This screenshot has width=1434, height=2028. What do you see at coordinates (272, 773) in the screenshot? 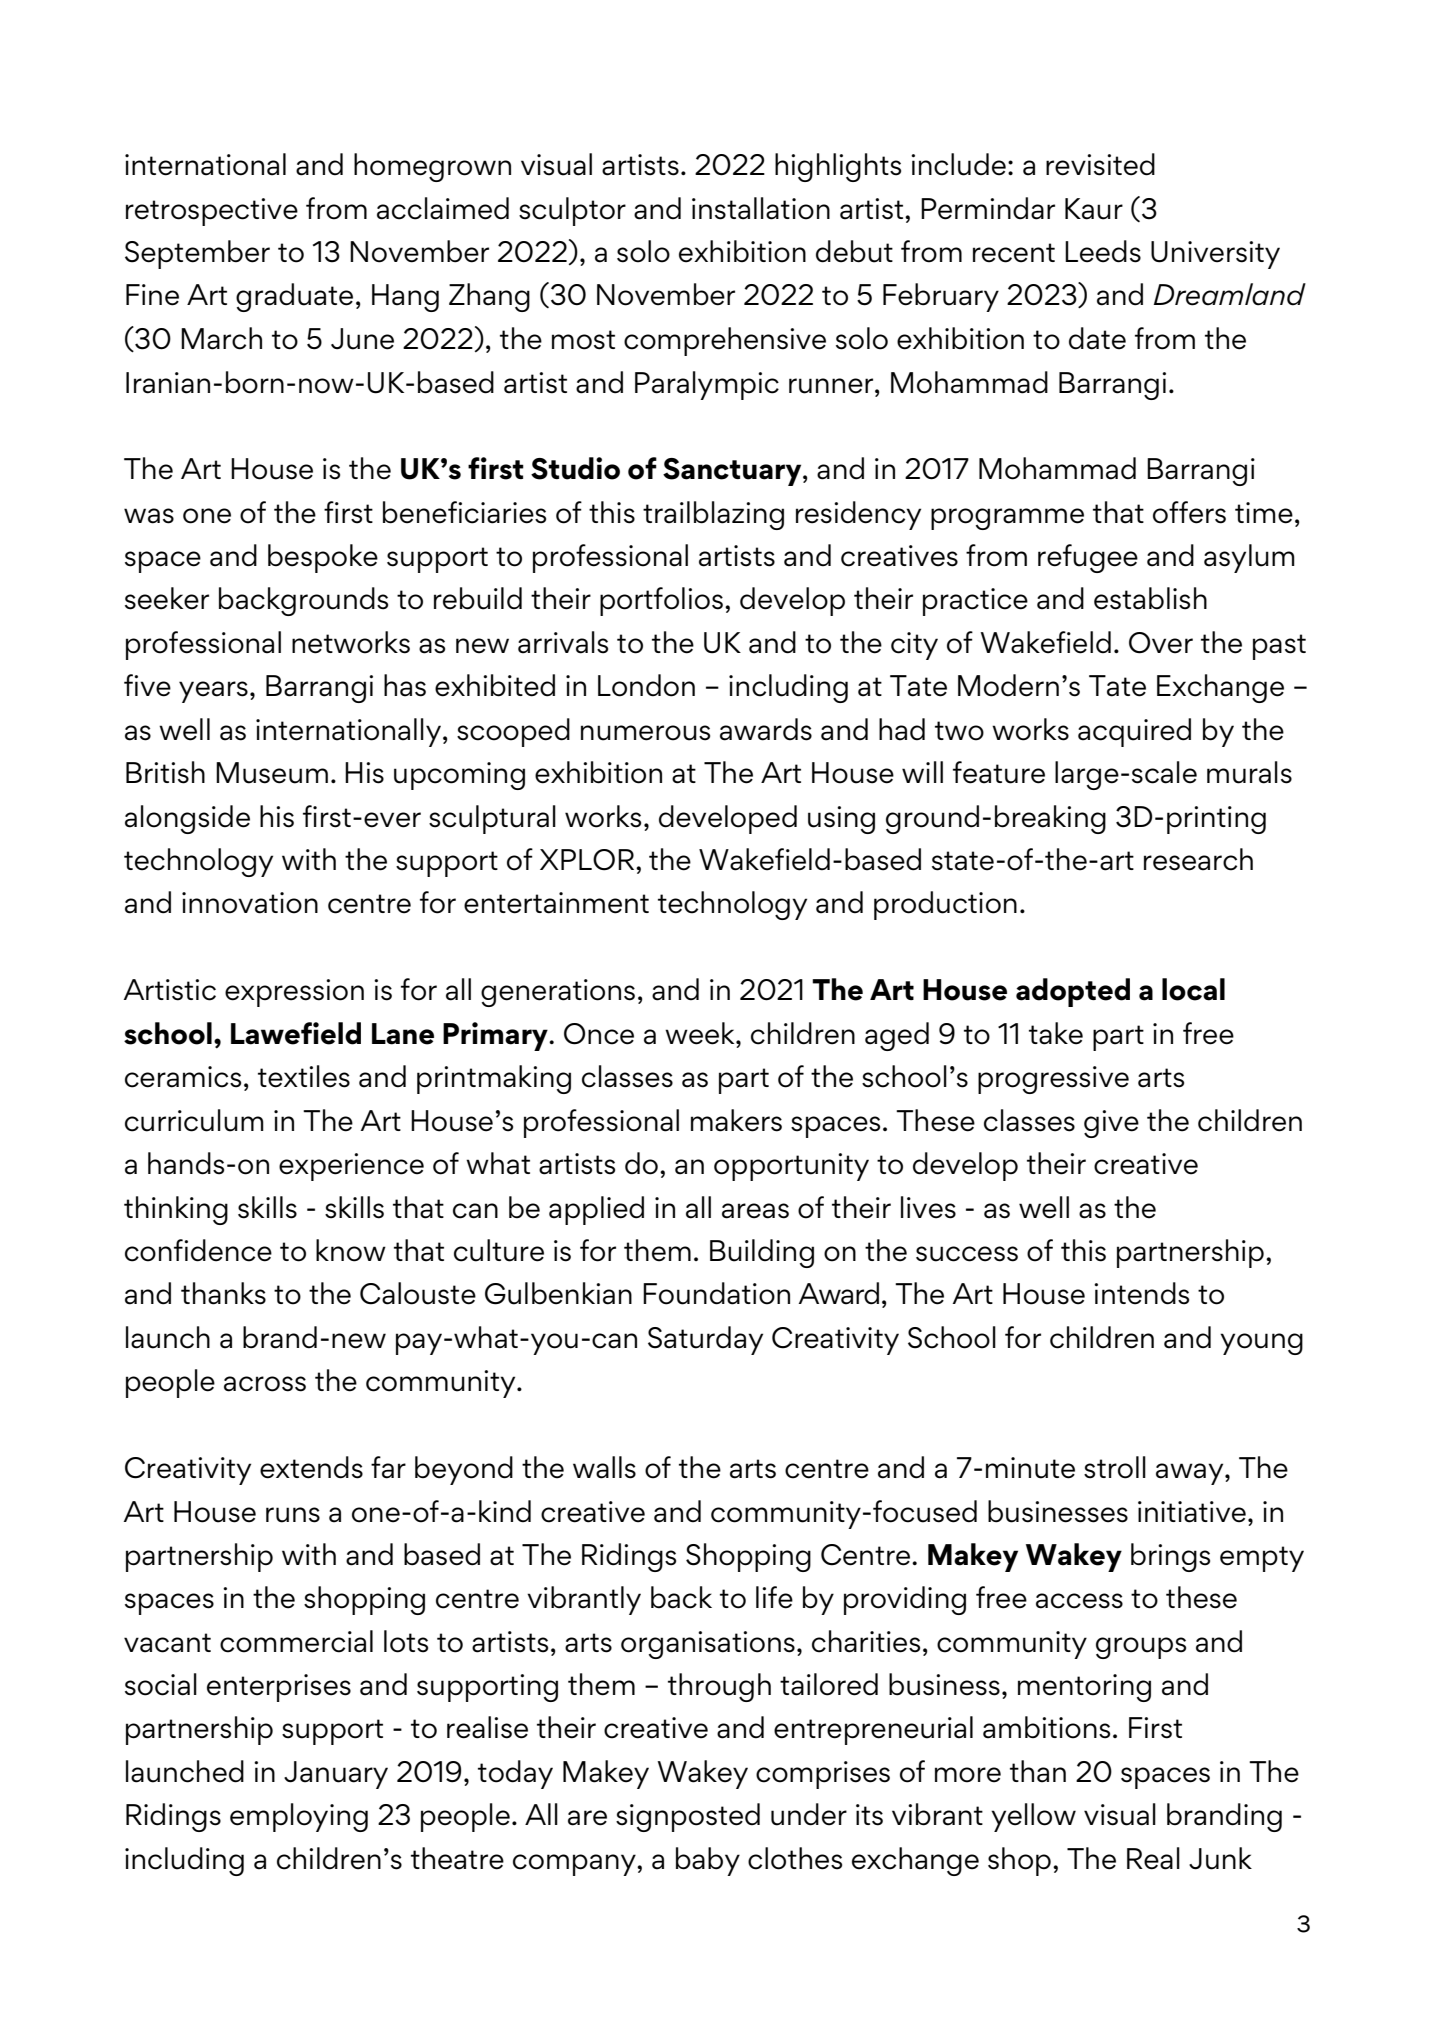
I see `Museum` at bounding box center [272, 773].
